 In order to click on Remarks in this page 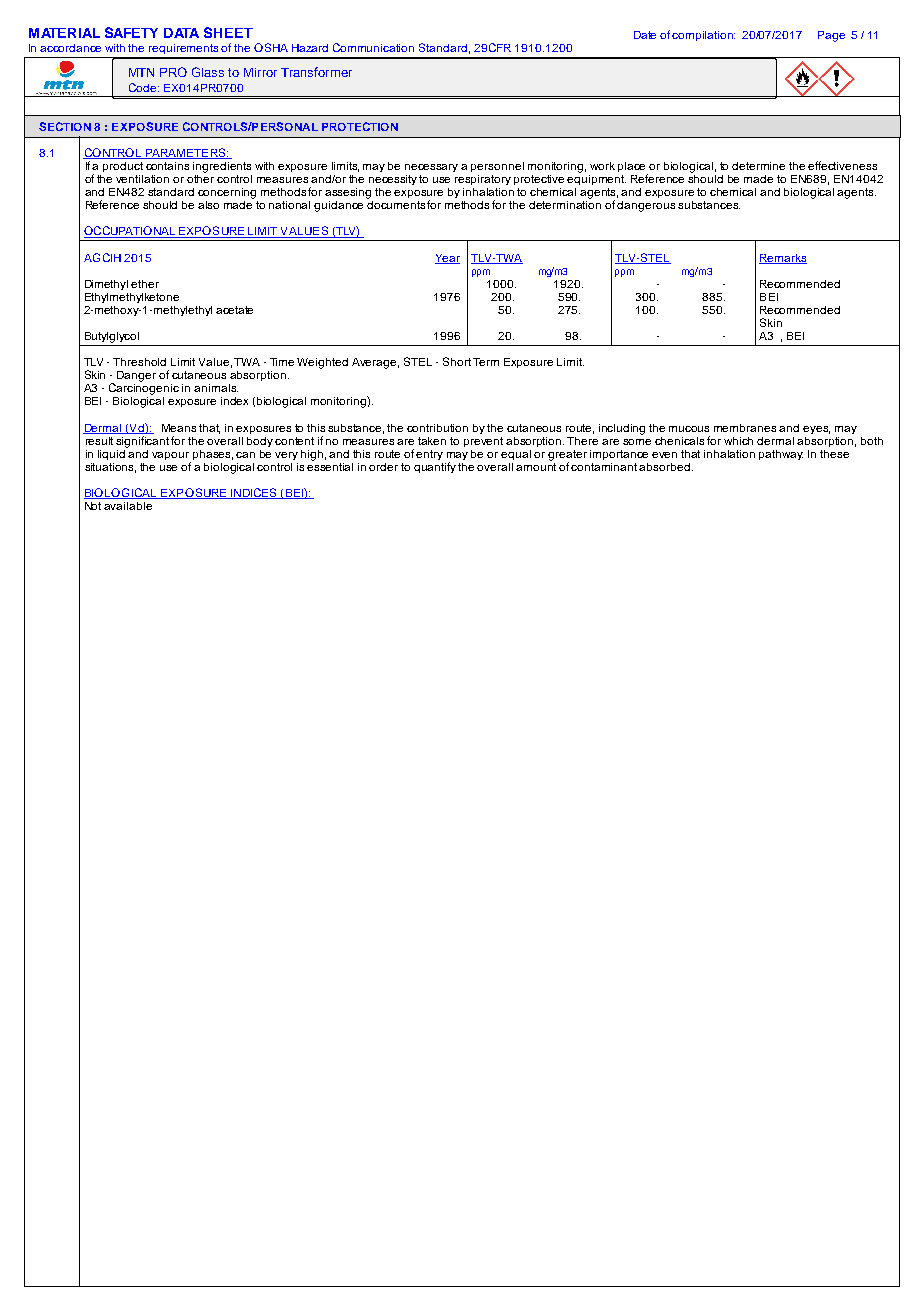, I will do `click(783, 259)`.
